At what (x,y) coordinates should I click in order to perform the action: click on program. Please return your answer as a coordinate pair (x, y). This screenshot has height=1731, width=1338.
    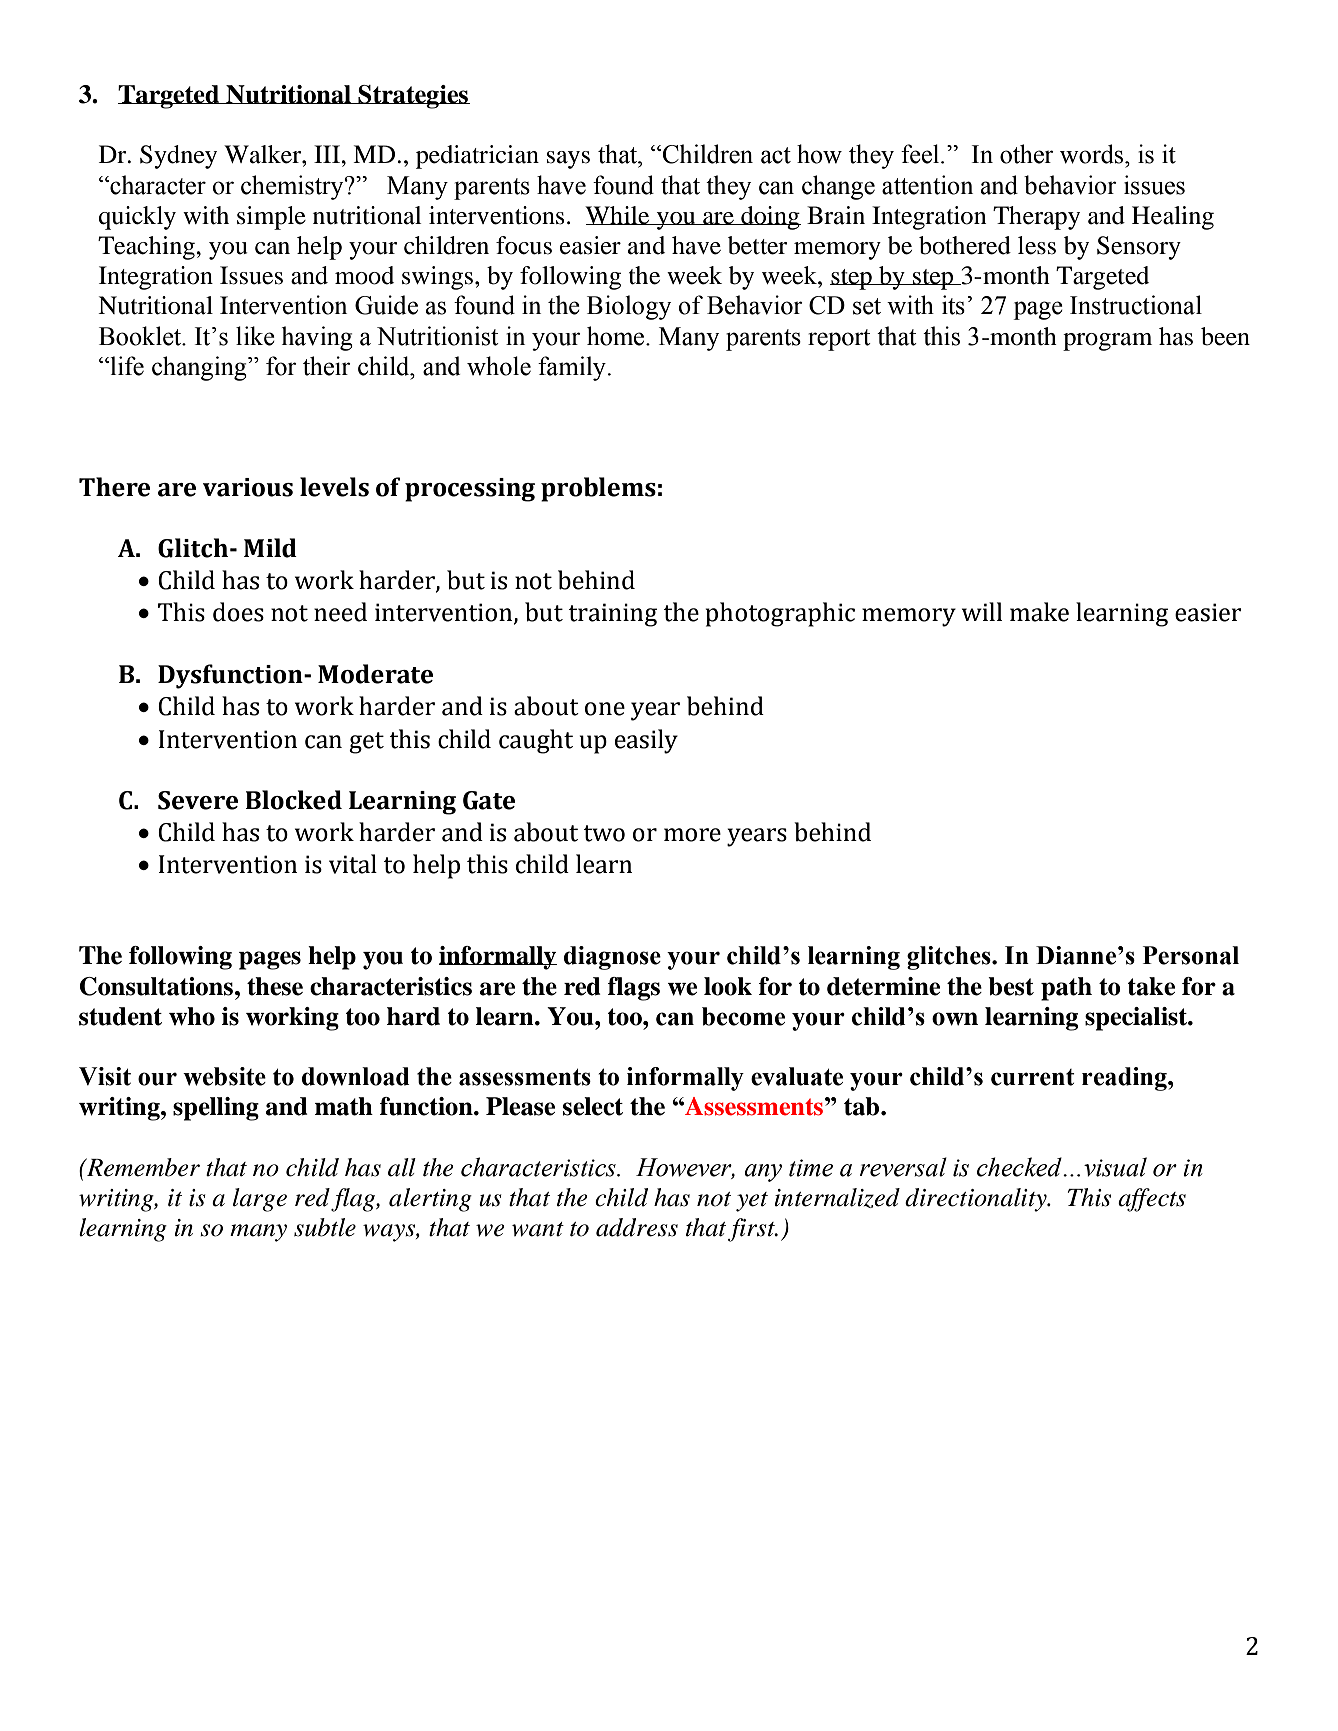
    Looking at the image, I should click on (1107, 342).
